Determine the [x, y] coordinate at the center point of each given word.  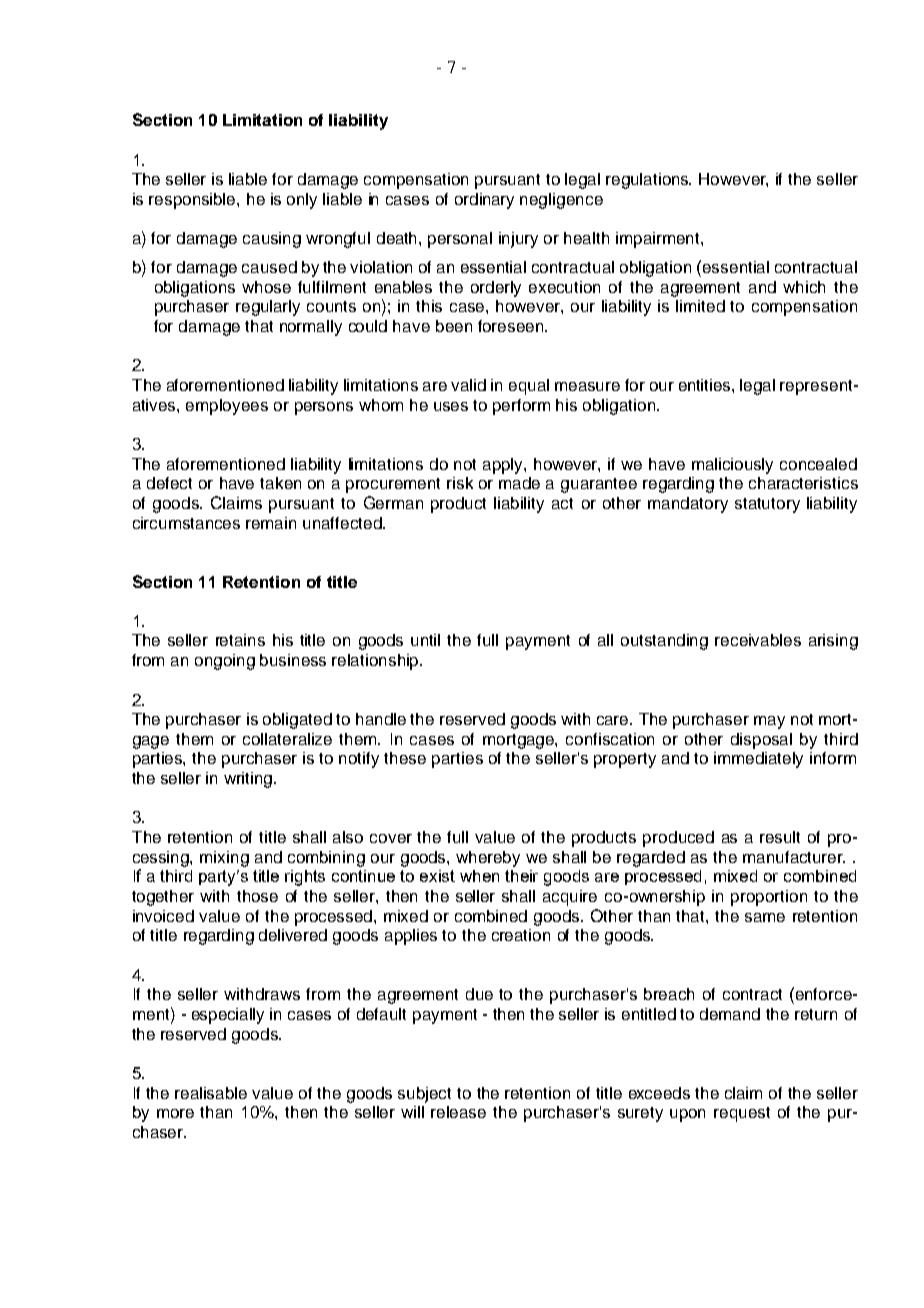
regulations [648, 181]
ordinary [484, 201]
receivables [758, 640]
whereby [488, 859]
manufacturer [794, 857]
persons [324, 408]
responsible [193, 201]
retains [240, 640]
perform [521, 407]
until [425, 640]
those [257, 896]
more [175, 1113]
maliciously [732, 466]
